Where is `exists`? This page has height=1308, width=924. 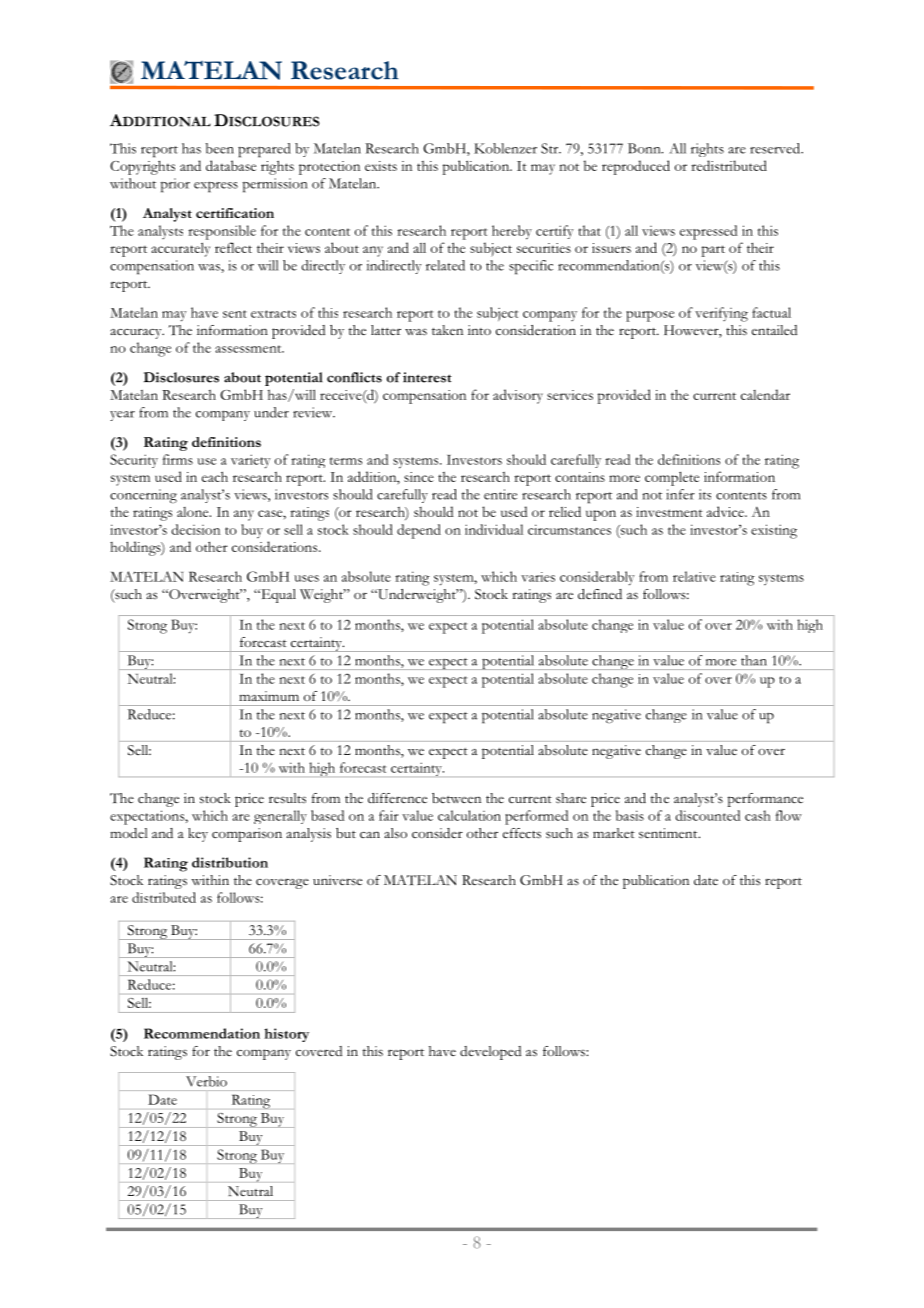 exists is located at coordinates (381, 166).
